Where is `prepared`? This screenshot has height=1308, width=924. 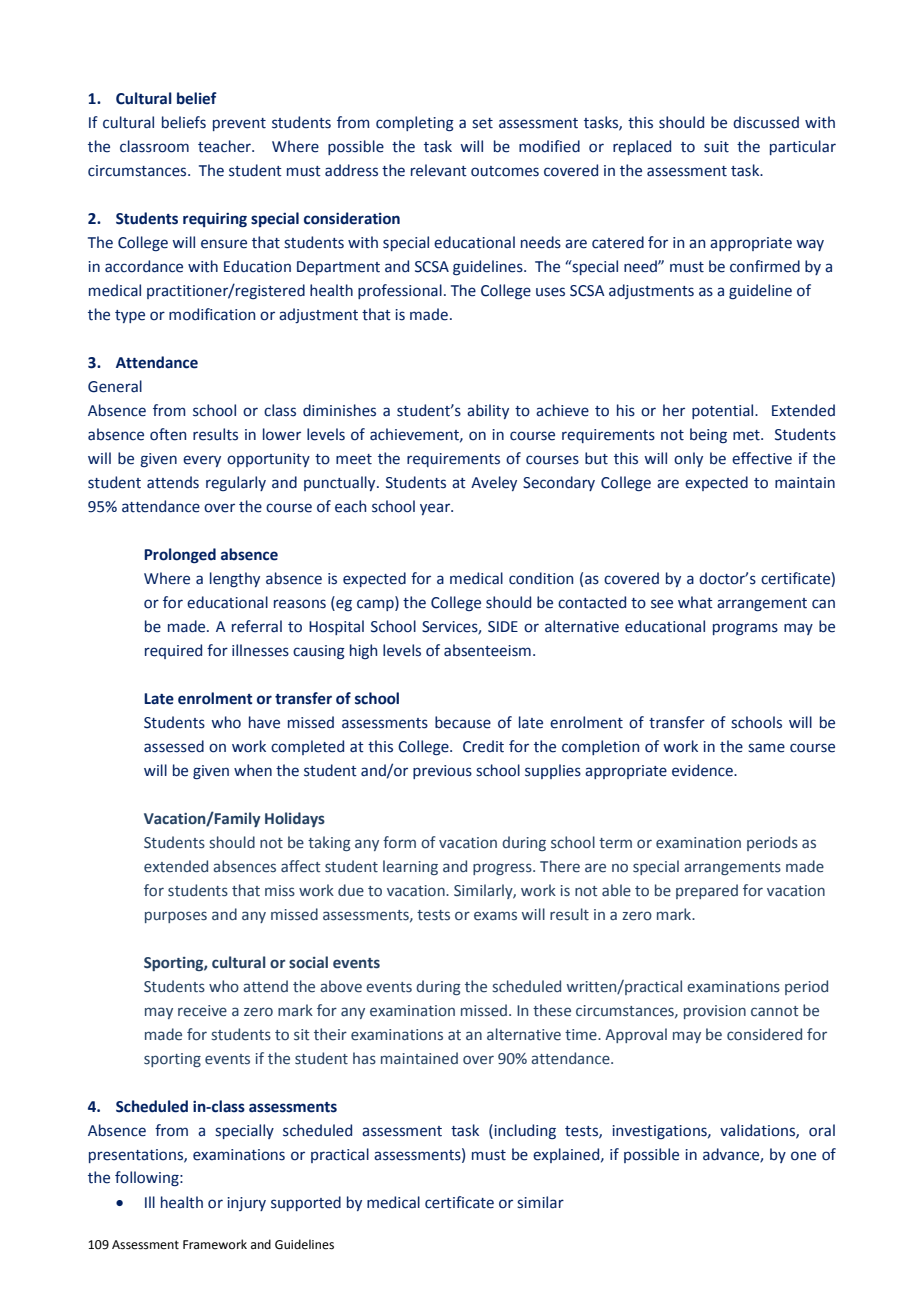
prepared is located at coordinates (707, 891).
